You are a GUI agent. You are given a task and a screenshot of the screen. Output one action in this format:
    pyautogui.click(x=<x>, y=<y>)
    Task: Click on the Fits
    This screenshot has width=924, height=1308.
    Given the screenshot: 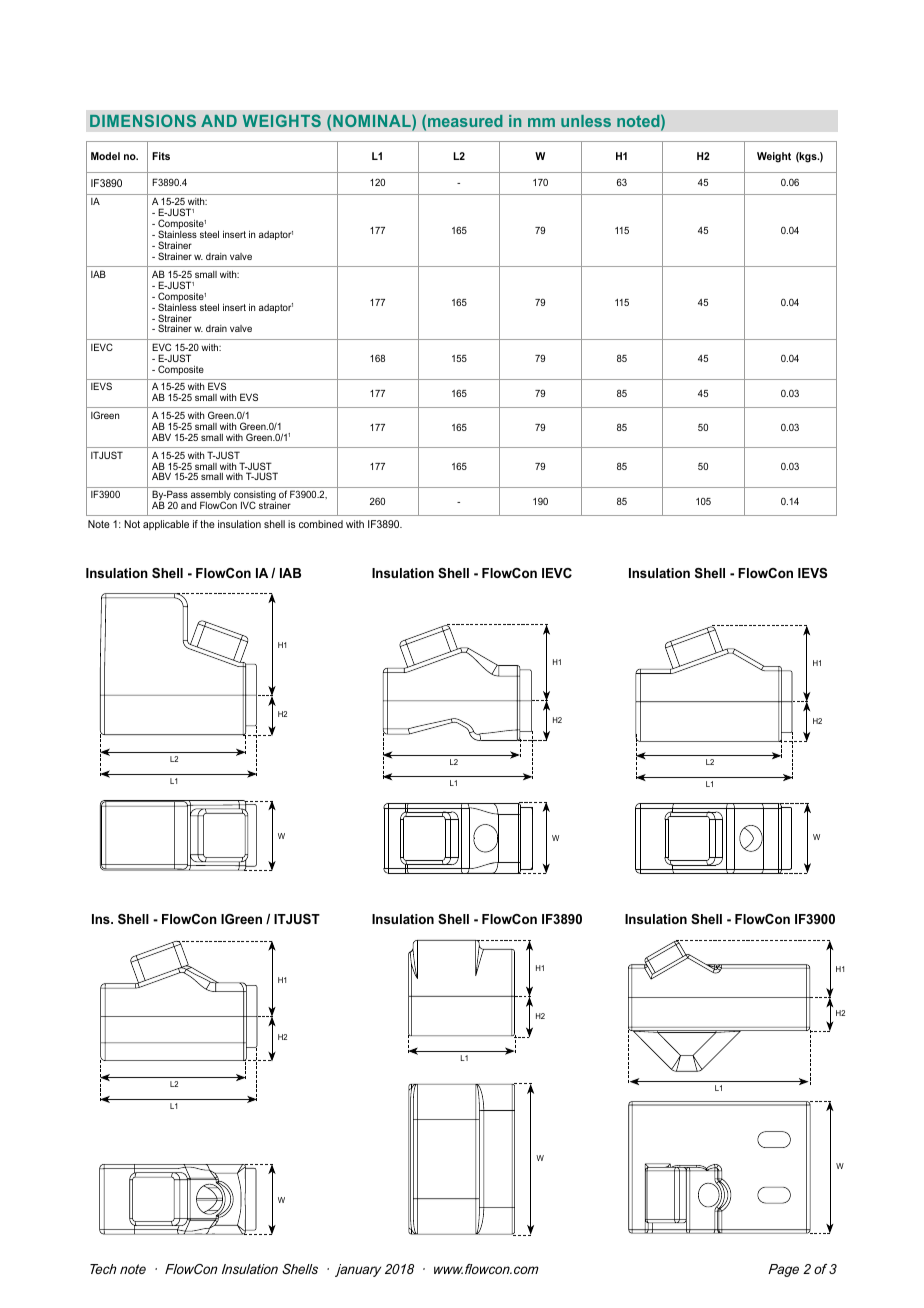 What is the action you would take?
    pyautogui.click(x=161, y=156)
